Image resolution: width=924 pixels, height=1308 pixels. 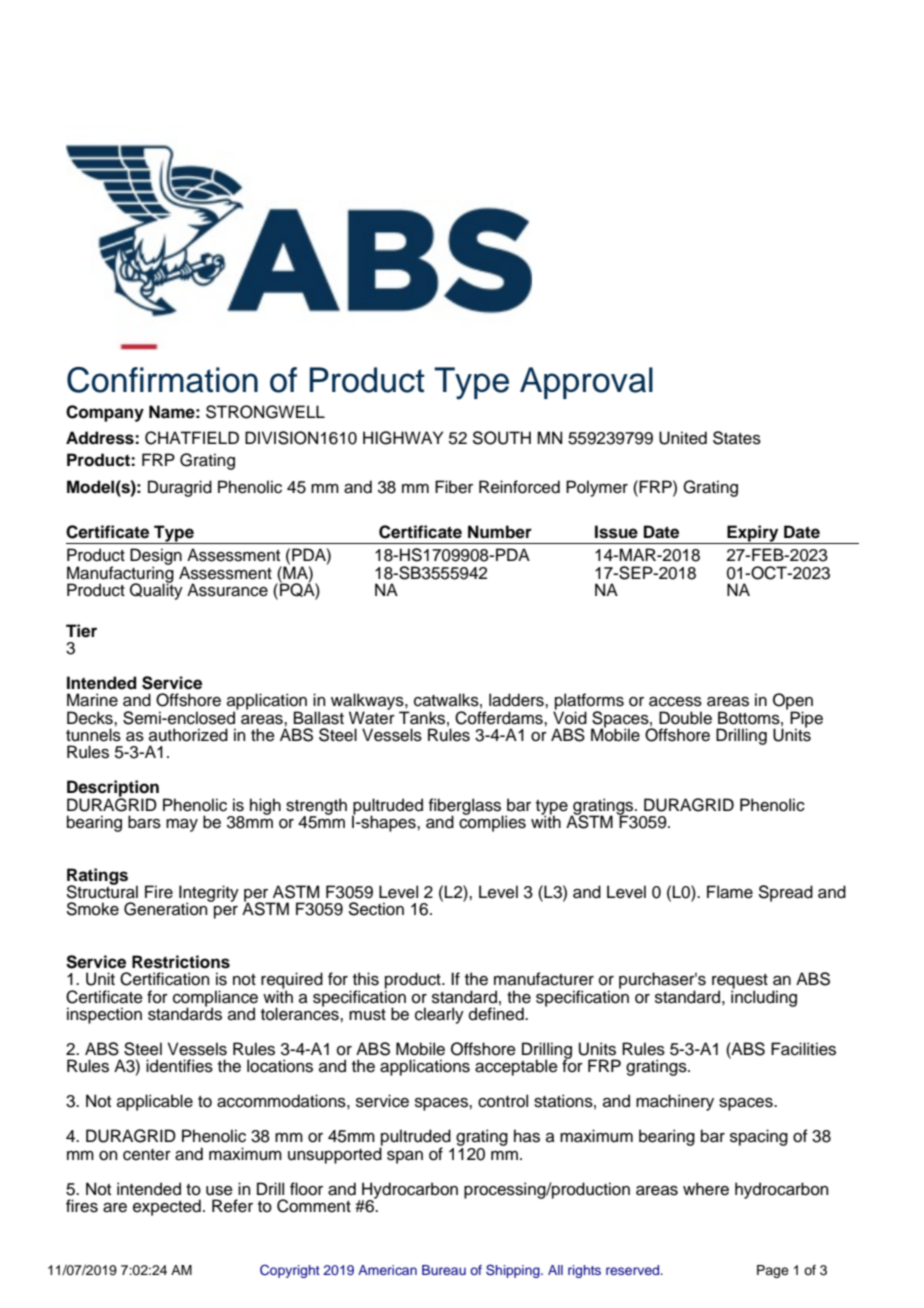 I want to click on including, so click(x=764, y=997).
